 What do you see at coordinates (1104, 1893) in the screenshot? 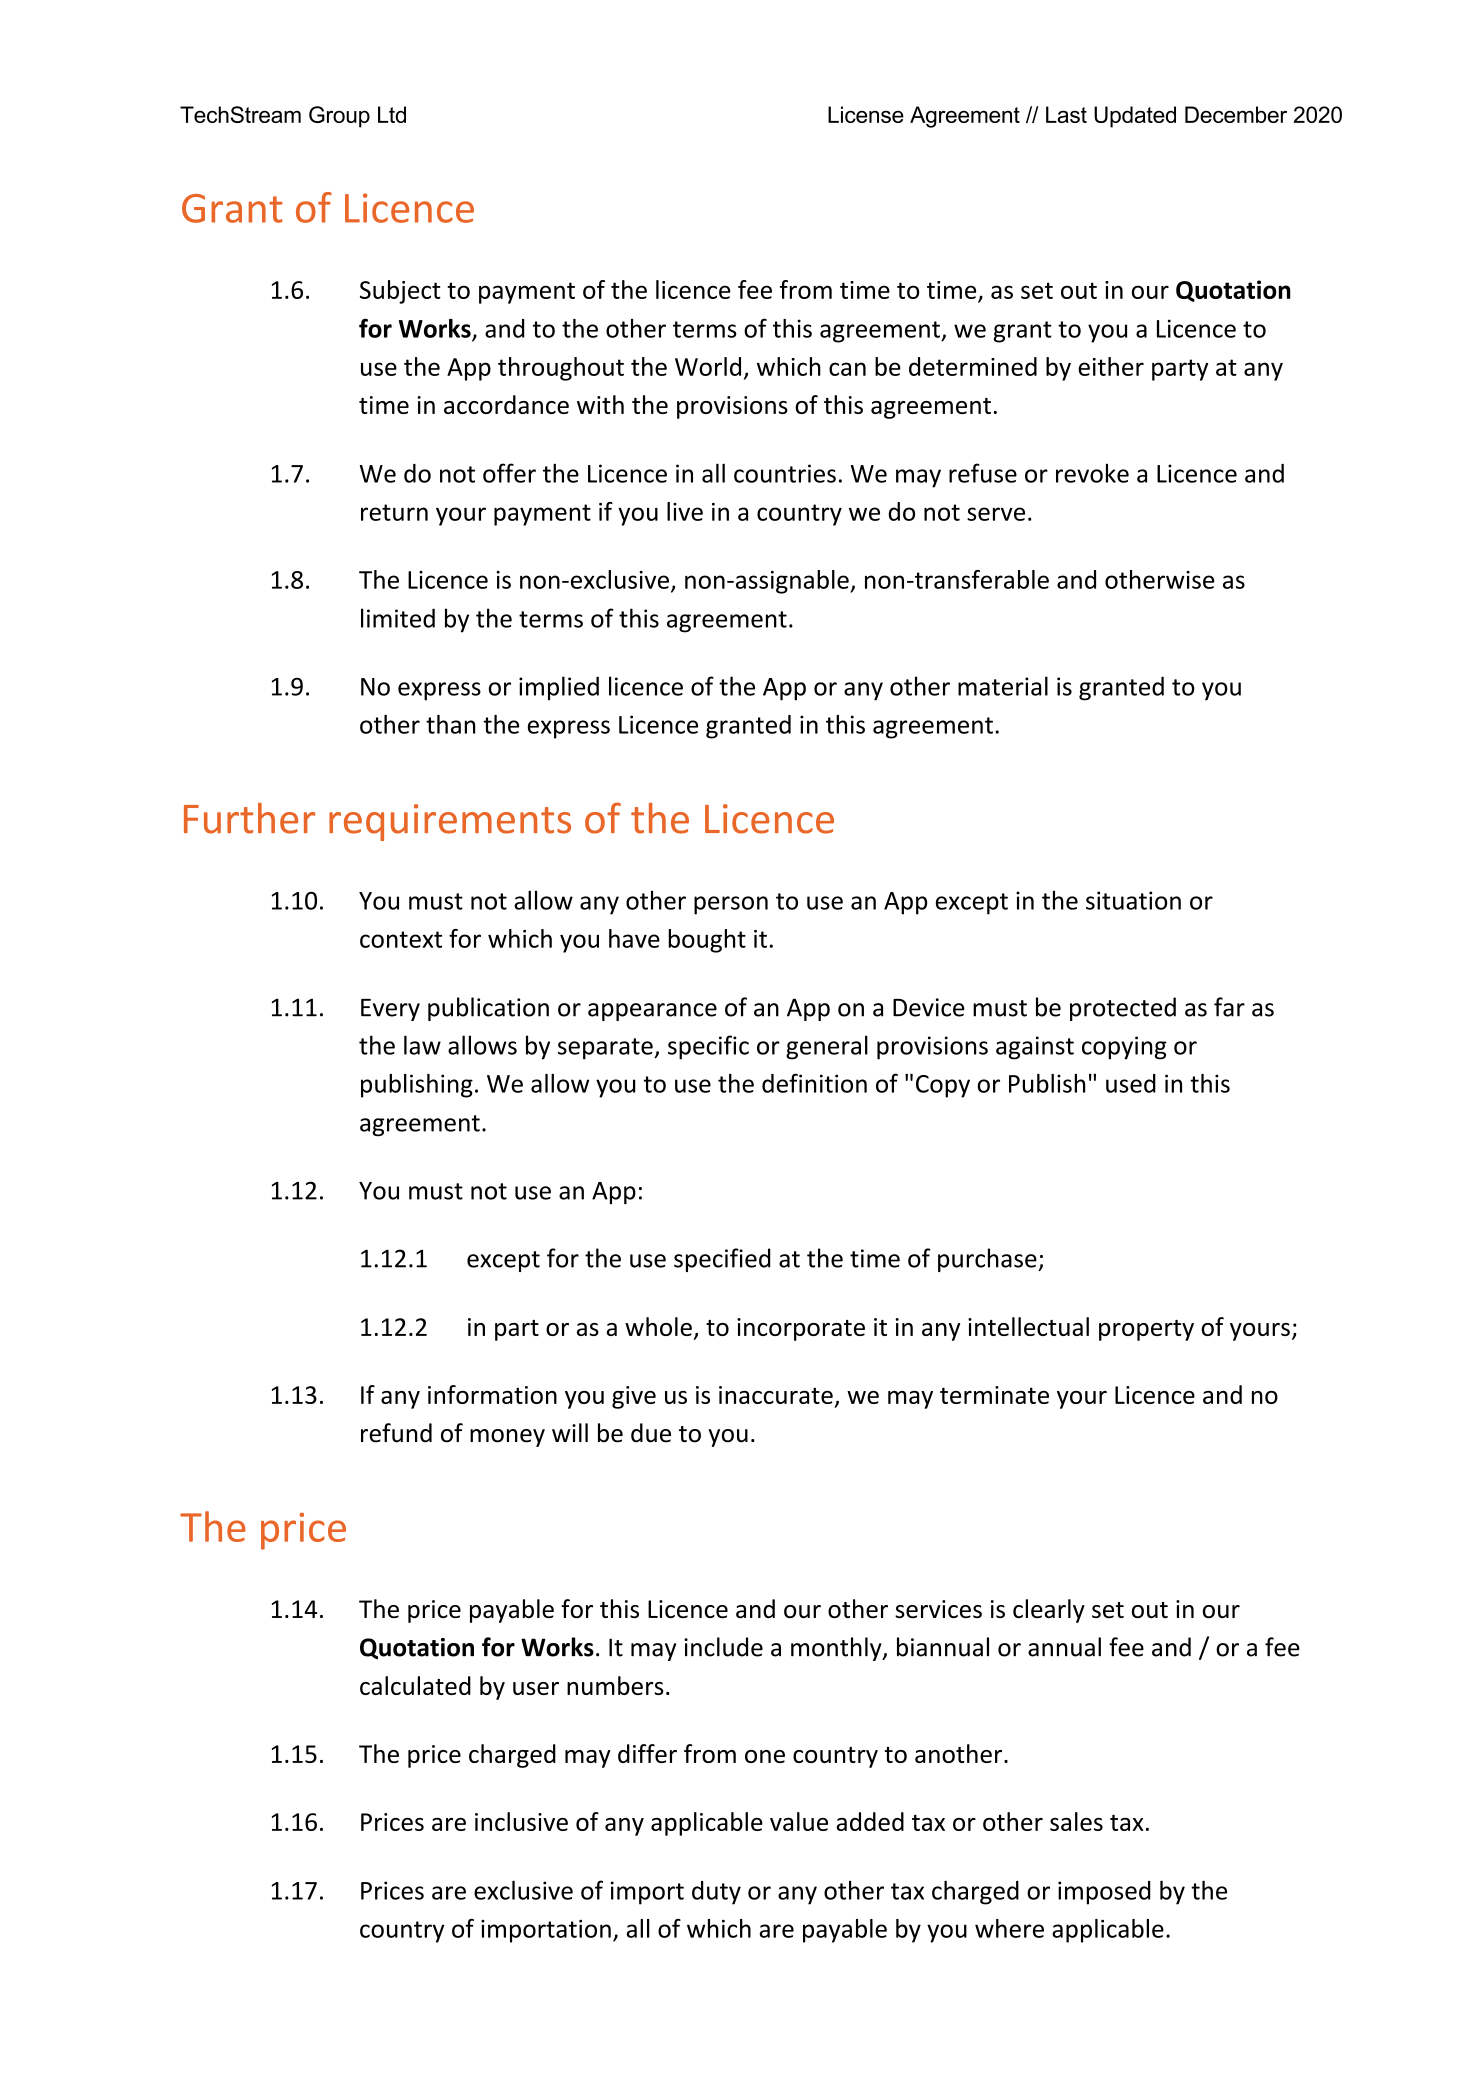
I see `imposed` at bounding box center [1104, 1893].
